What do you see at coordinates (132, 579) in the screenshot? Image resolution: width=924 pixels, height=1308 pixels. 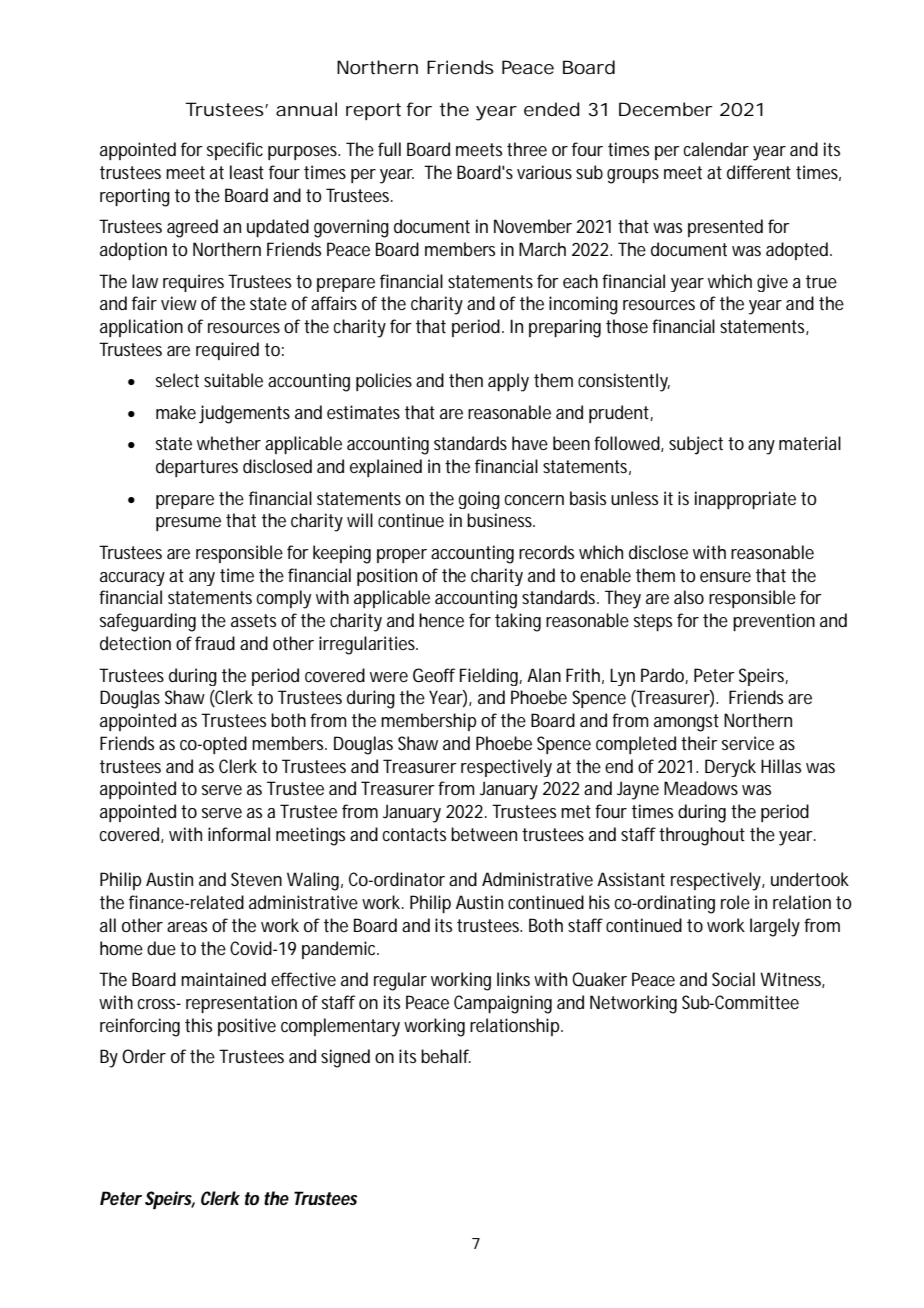 I see `accuracy` at bounding box center [132, 579].
